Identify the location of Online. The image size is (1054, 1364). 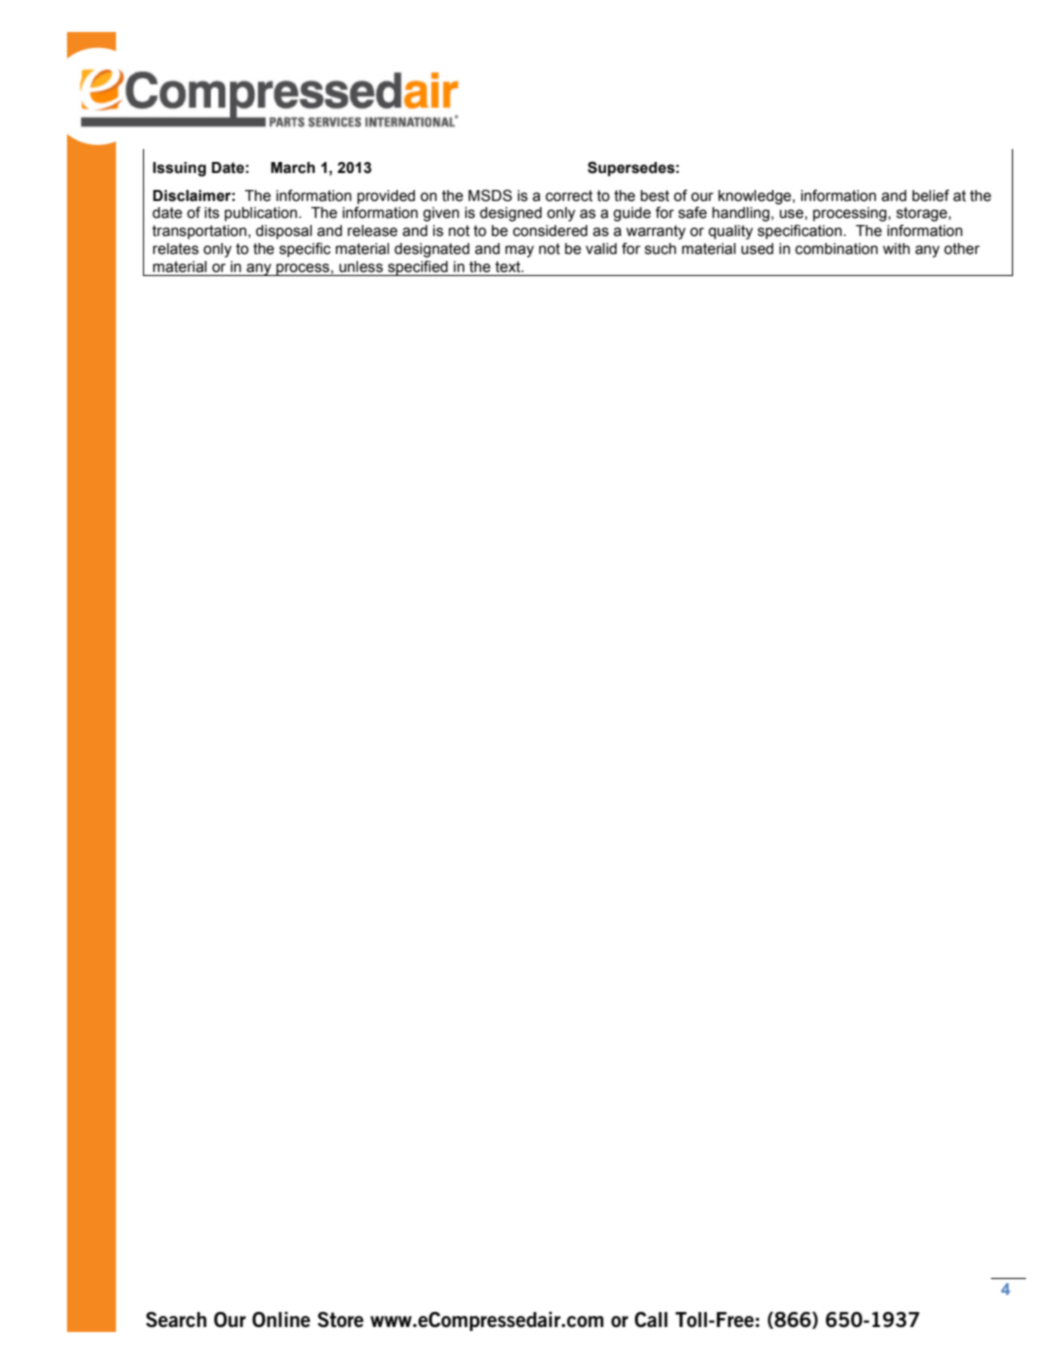
(281, 1320).
